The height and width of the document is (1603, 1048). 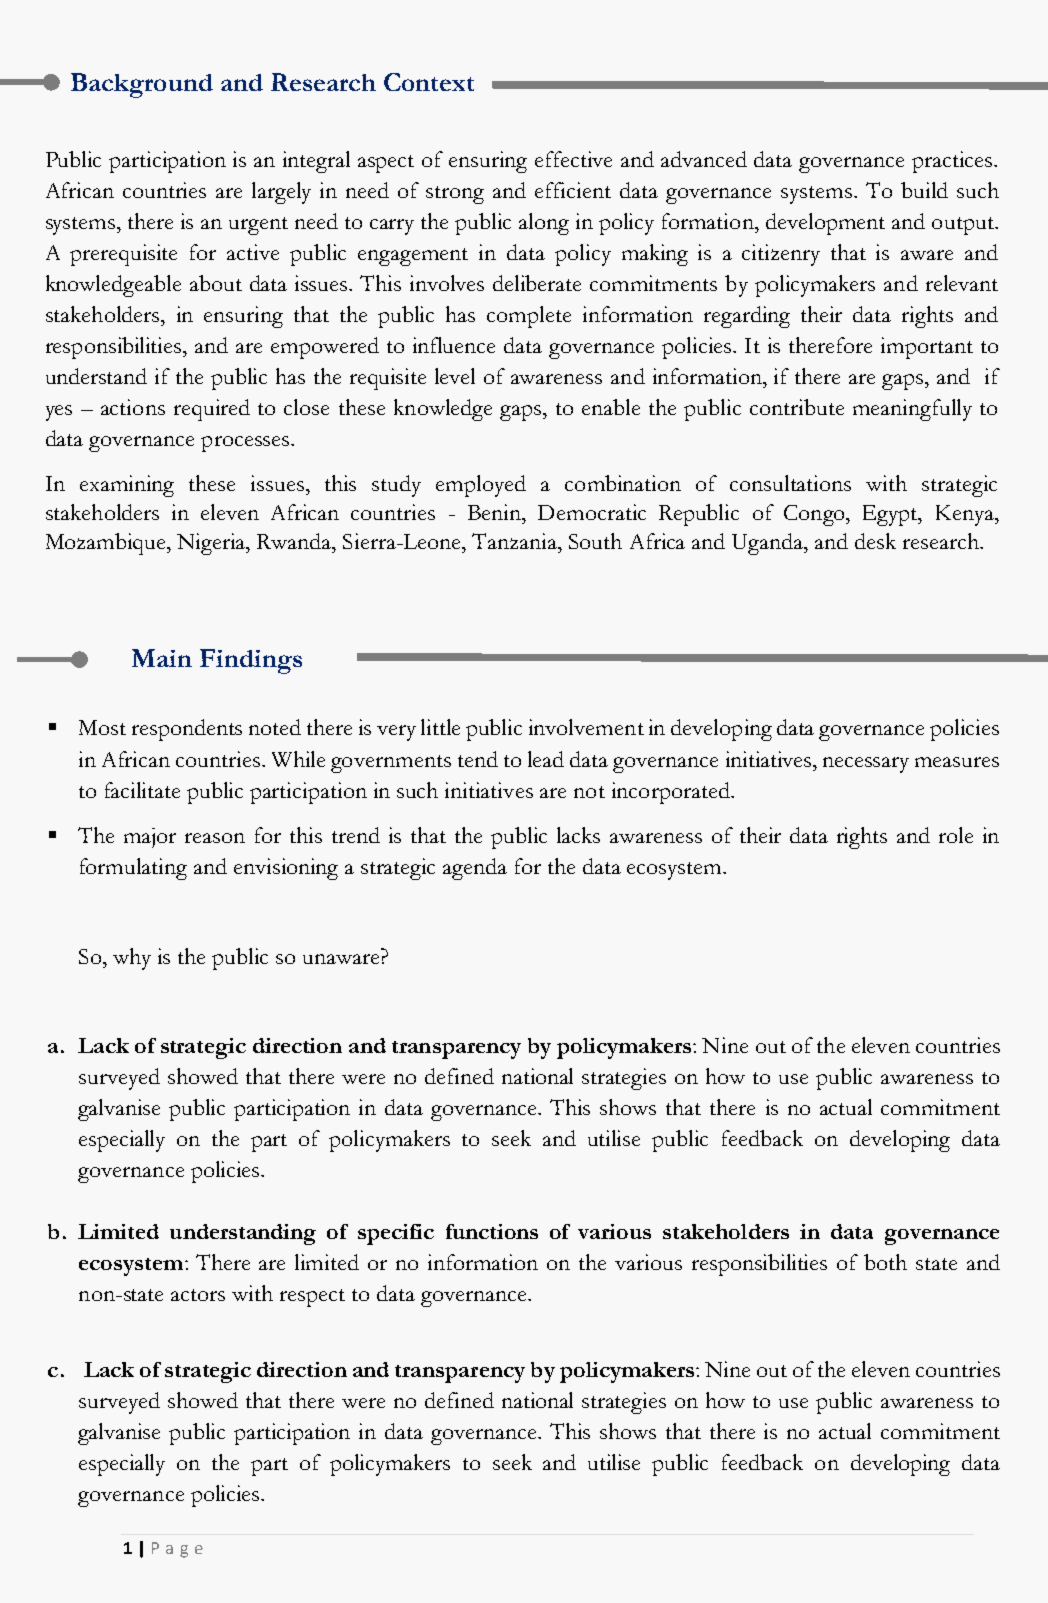 I want to click on examining, so click(x=127, y=486).
